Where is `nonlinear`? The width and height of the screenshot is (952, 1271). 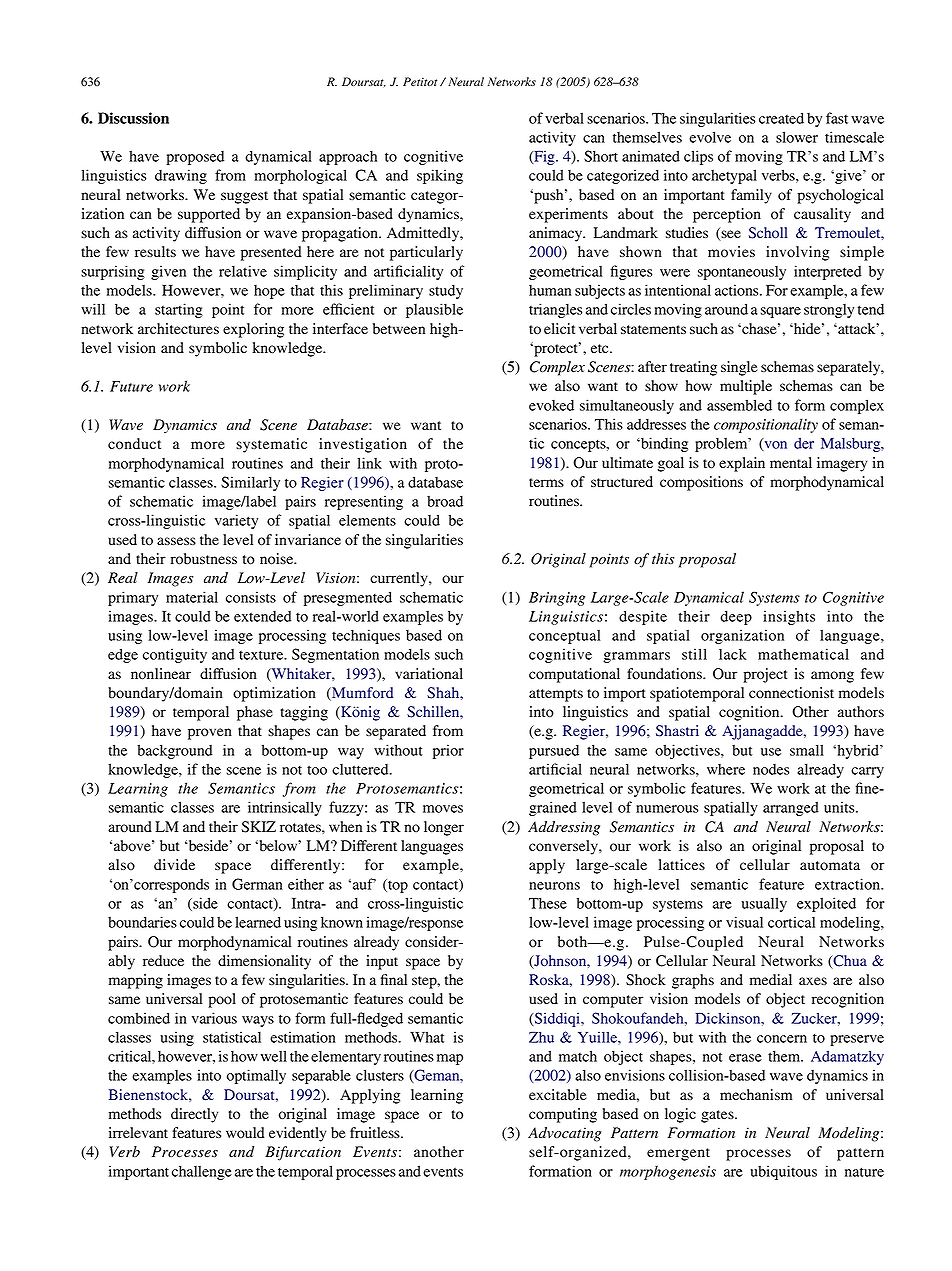 nonlinear is located at coordinates (161, 674).
